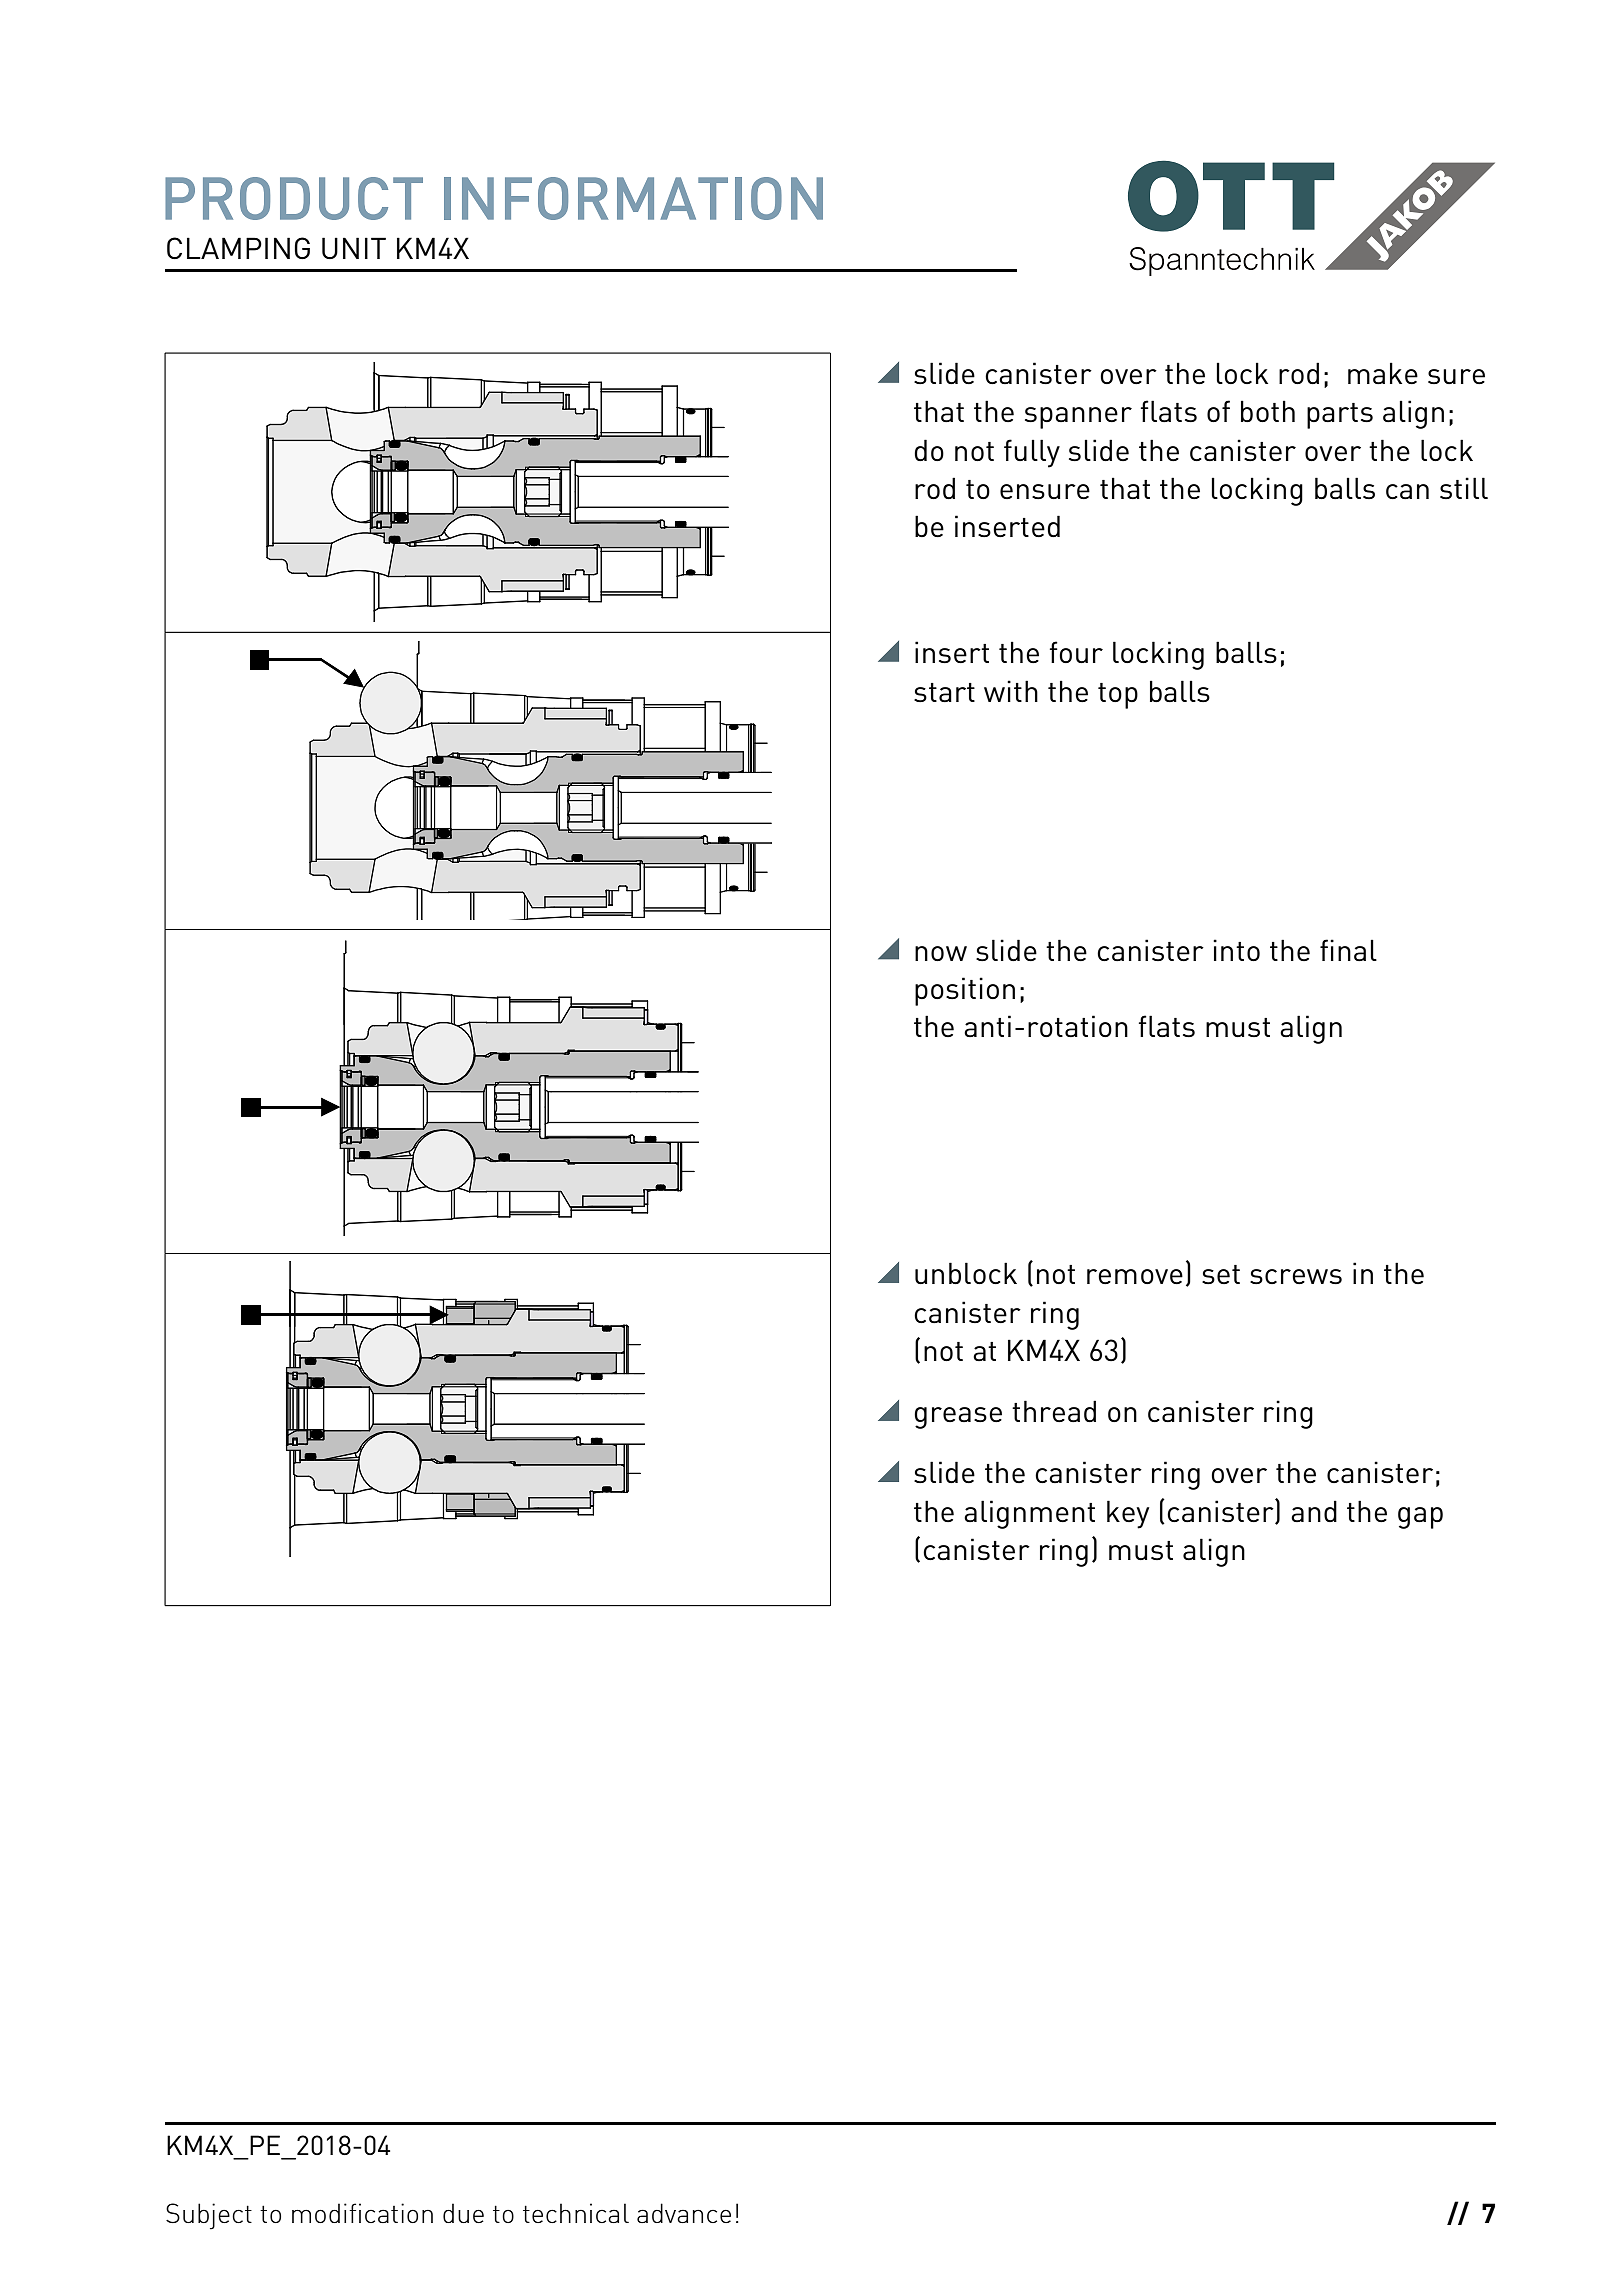 The width and height of the image is (1610, 2278). Describe the element at coordinates (965, 991) in the image. I see `position` at that location.
